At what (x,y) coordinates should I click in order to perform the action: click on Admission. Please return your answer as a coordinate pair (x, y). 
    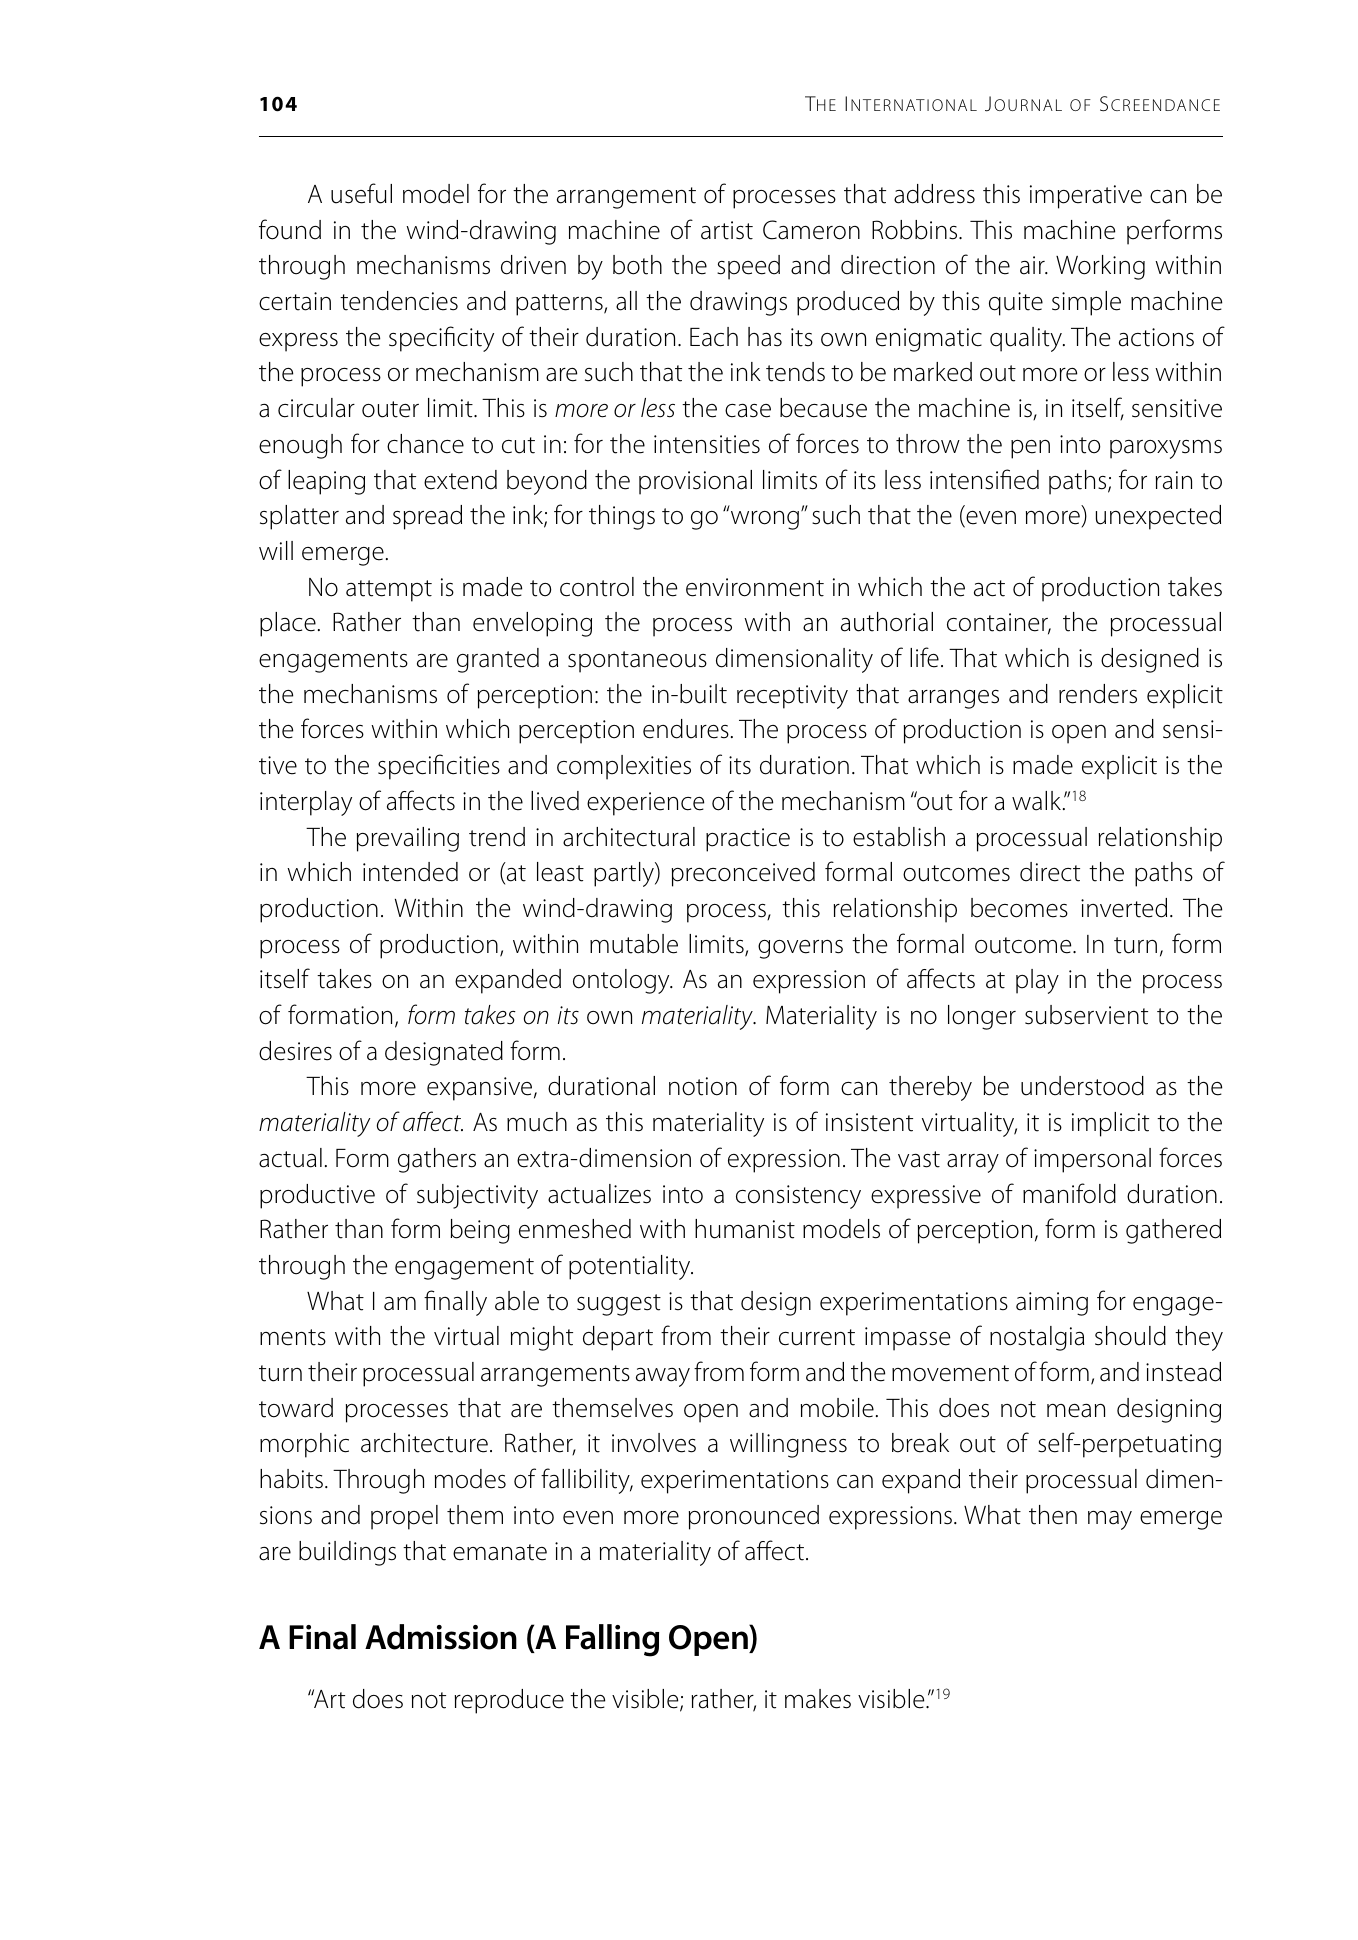
    Looking at the image, I should click on (441, 1637).
